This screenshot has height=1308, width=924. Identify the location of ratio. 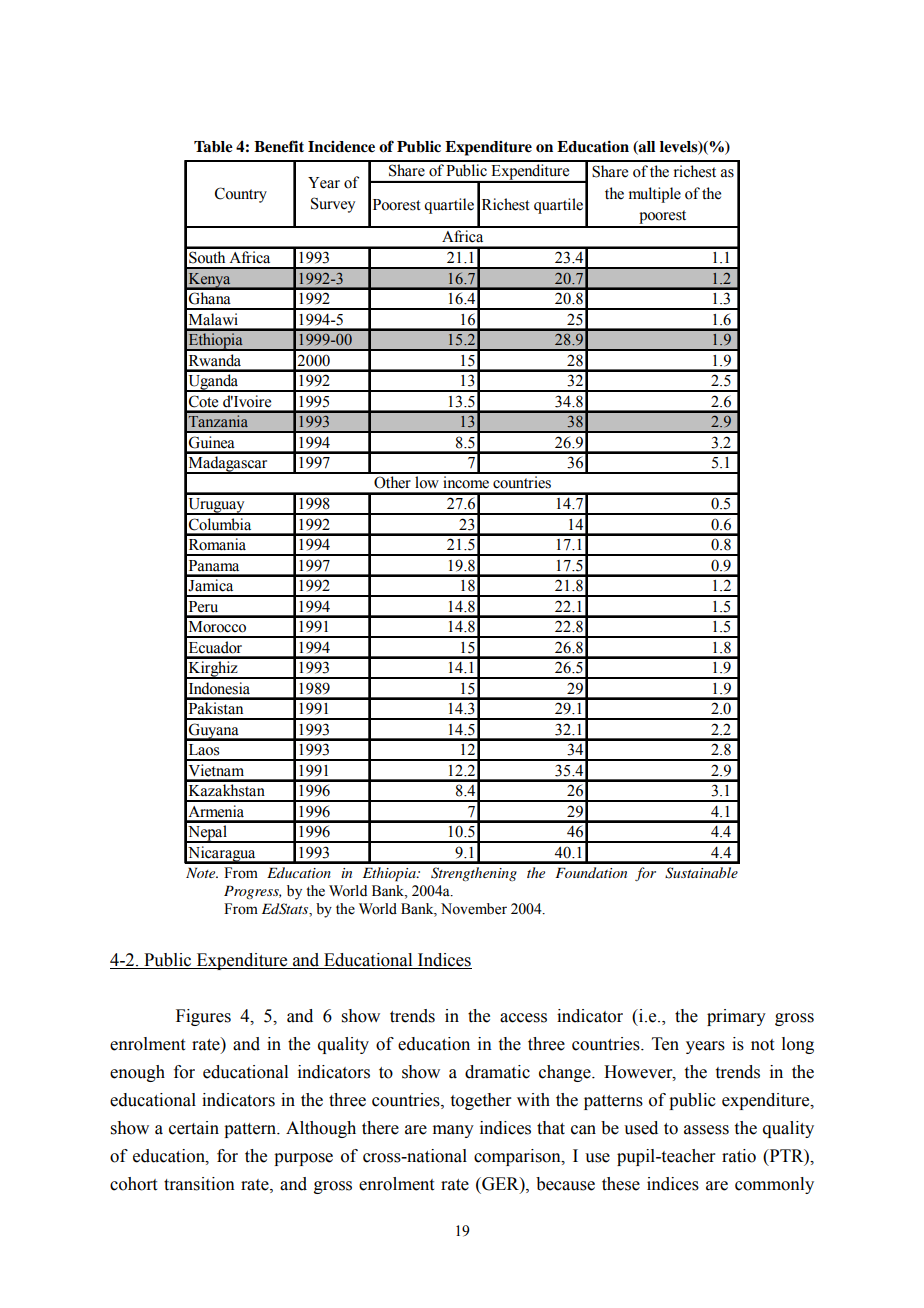
(739, 1156).
